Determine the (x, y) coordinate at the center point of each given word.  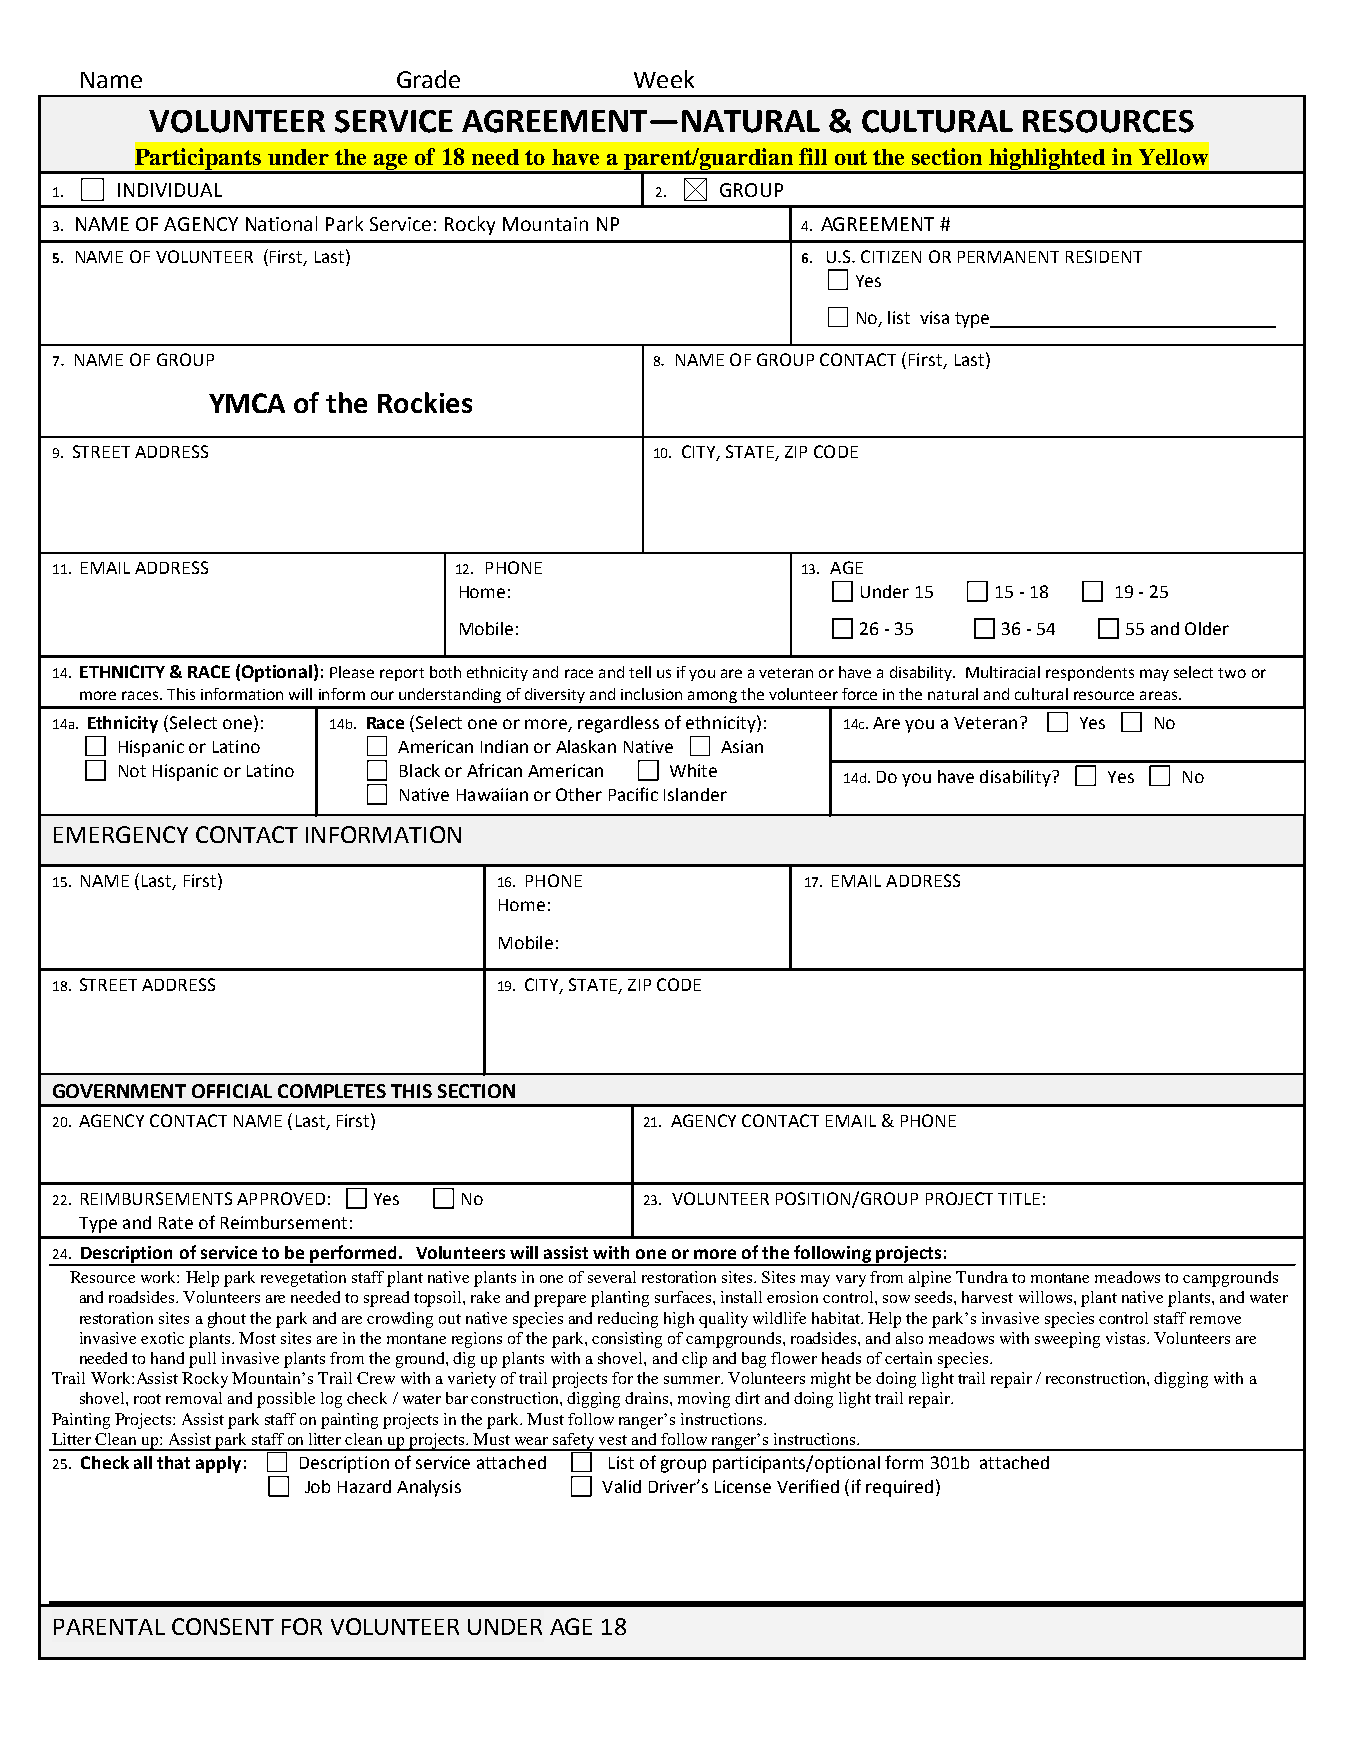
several (612, 1277)
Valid (621, 1486)
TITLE (1019, 1199)
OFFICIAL (232, 1091)
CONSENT (223, 1626)
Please (352, 672)
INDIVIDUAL (170, 190)
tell (640, 672)
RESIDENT (1104, 256)
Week (664, 79)
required (899, 1488)
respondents (1090, 673)
